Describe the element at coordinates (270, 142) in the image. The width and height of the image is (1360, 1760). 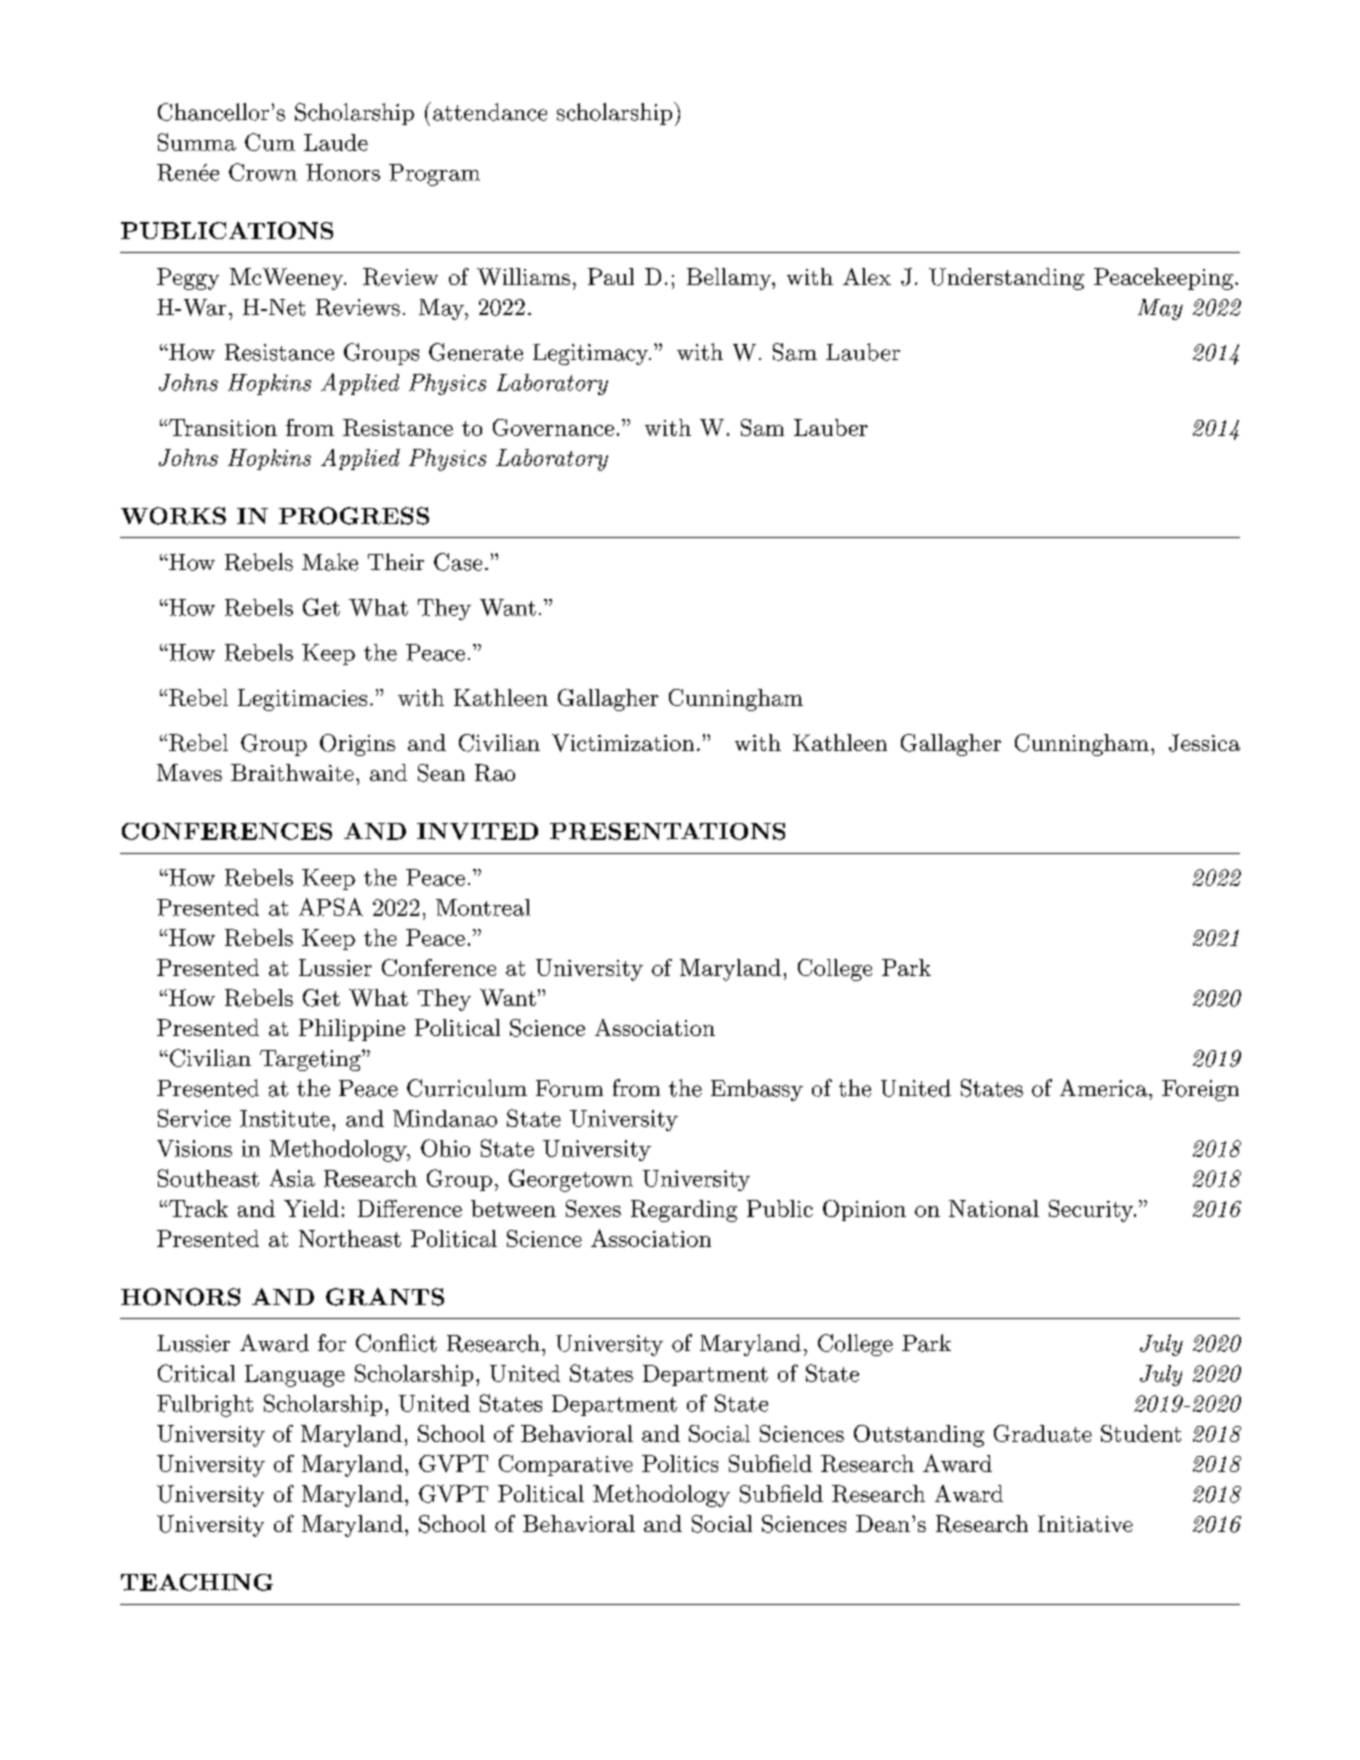
I see `Cum` at that location.
